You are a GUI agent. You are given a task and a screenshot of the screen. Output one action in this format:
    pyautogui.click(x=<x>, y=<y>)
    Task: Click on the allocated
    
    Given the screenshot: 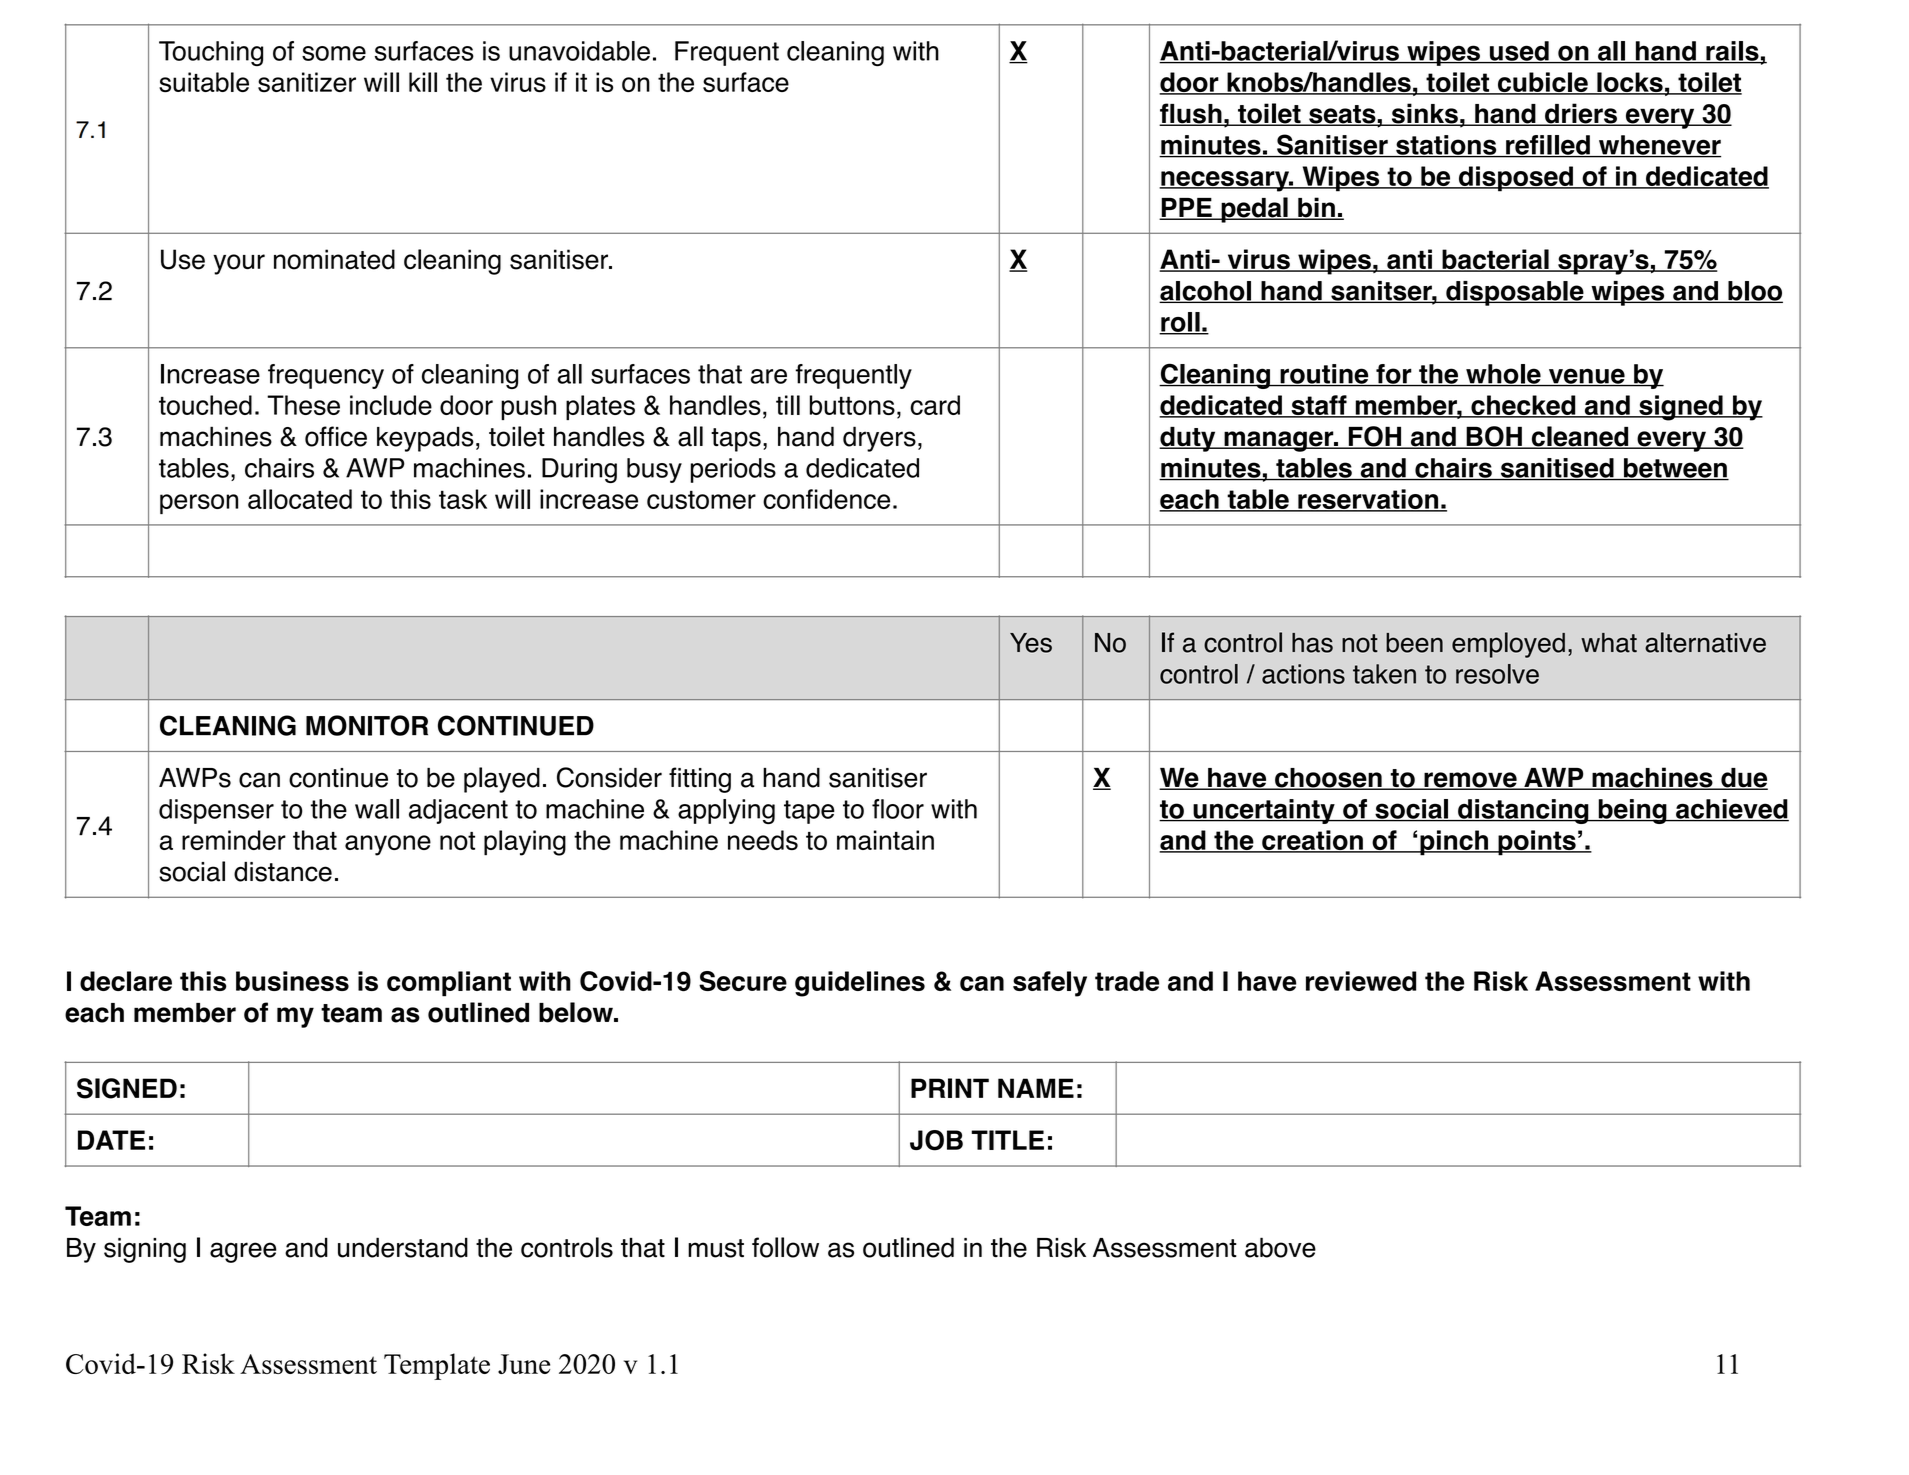 What is the action you would take?
    pyautogui.click(x=300, y=499)
